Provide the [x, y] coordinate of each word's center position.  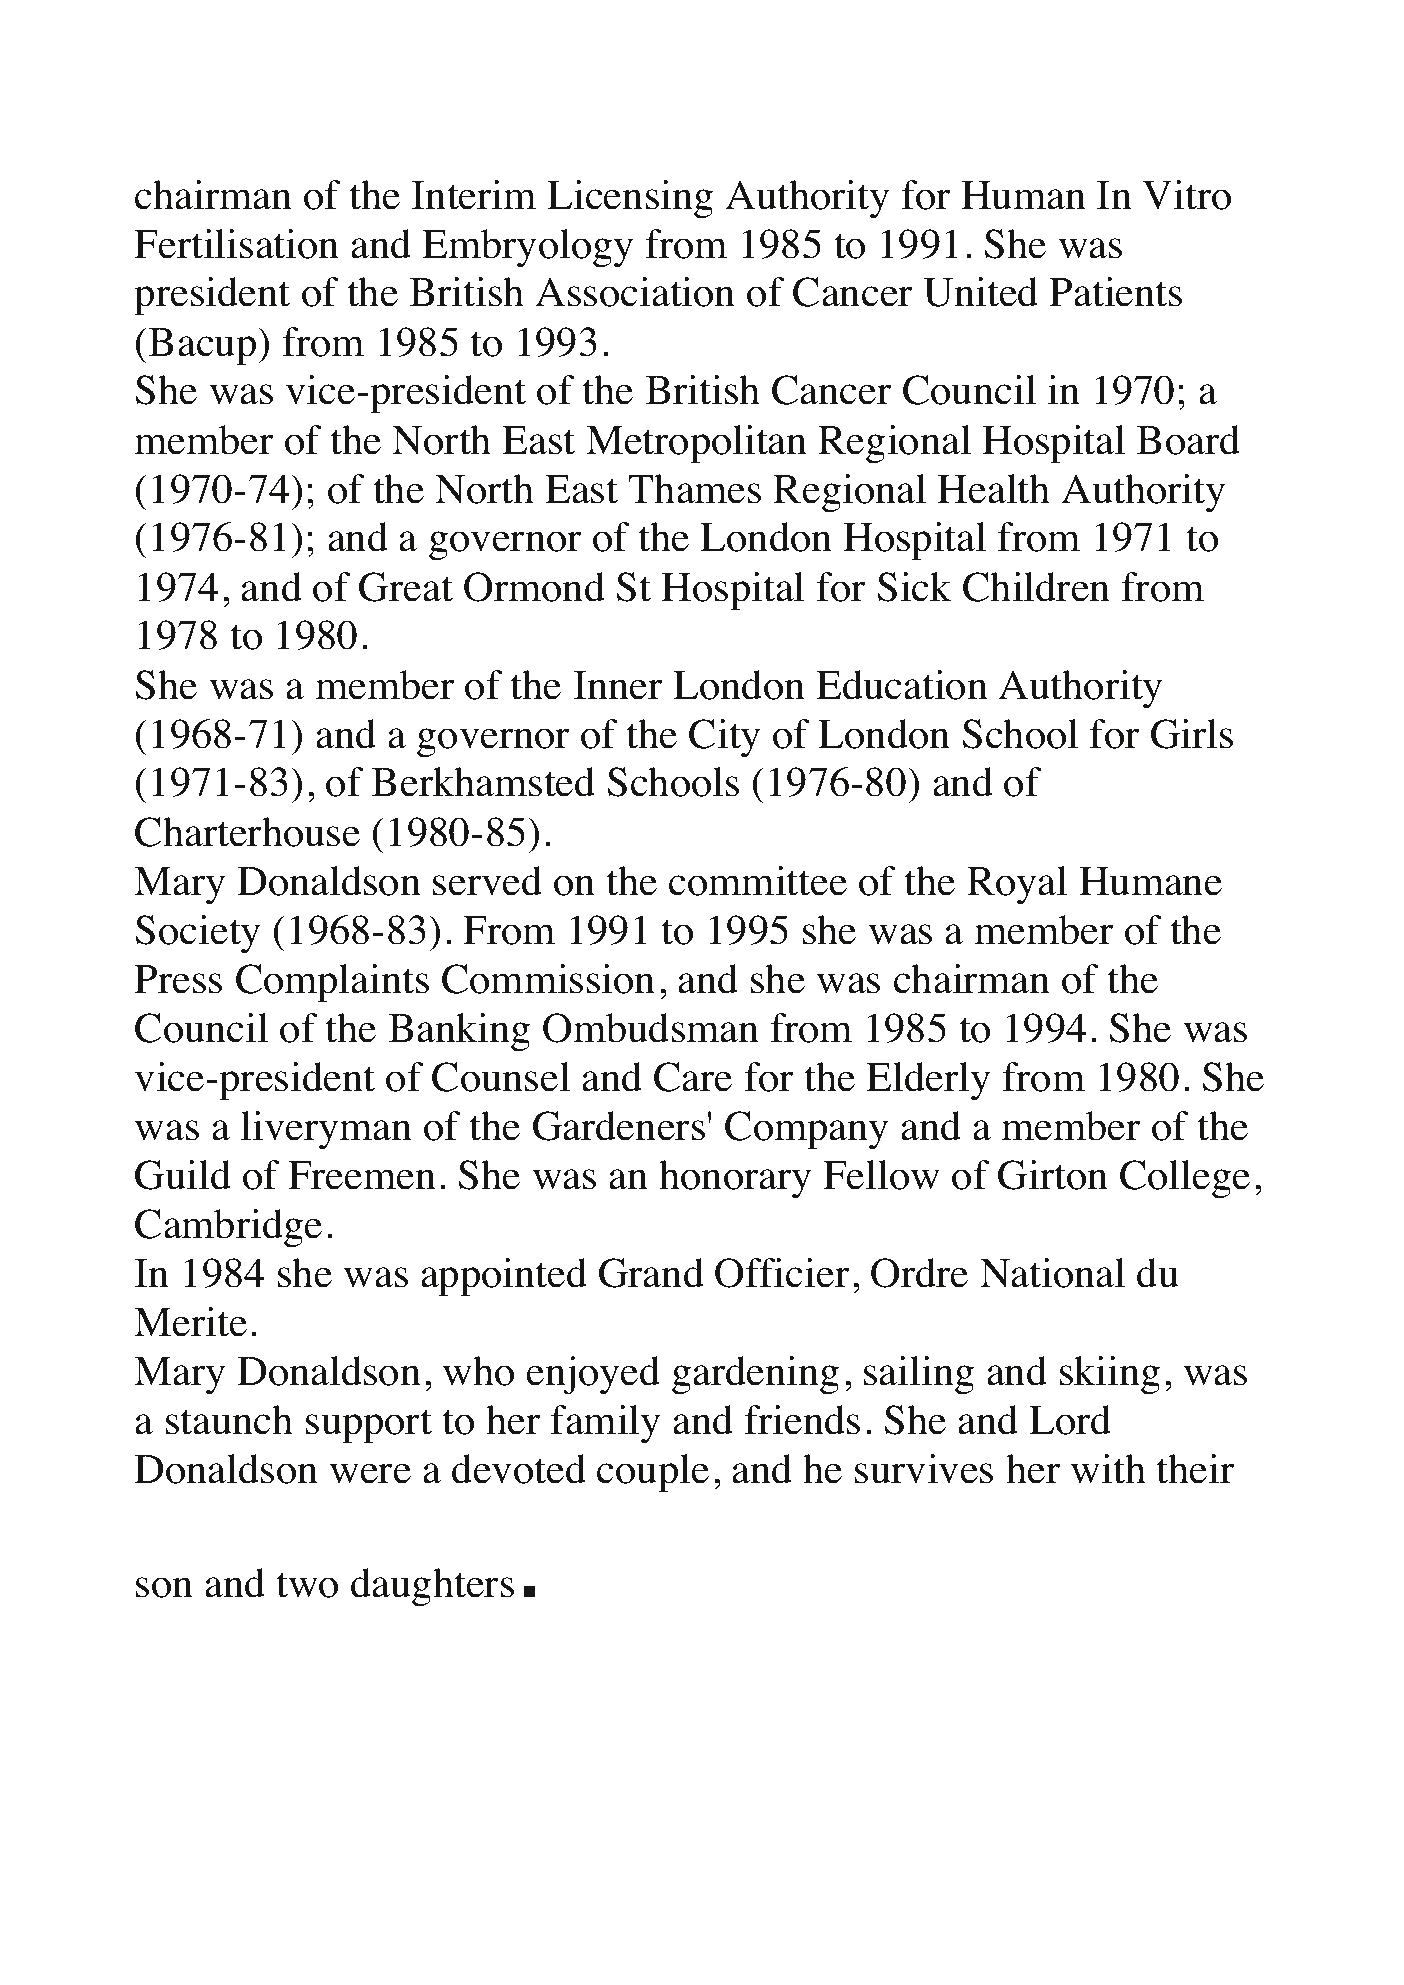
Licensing [630, 199]
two [307, 1585]
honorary [735, 1179]
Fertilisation [236, 244]
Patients [1115, 292]
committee [758, 881]
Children [1036, 587]
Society [198, 934]
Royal [1017, 885]
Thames [694, 489]
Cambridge [228, 1228]
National [1052, 1273]
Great [406, 587]
